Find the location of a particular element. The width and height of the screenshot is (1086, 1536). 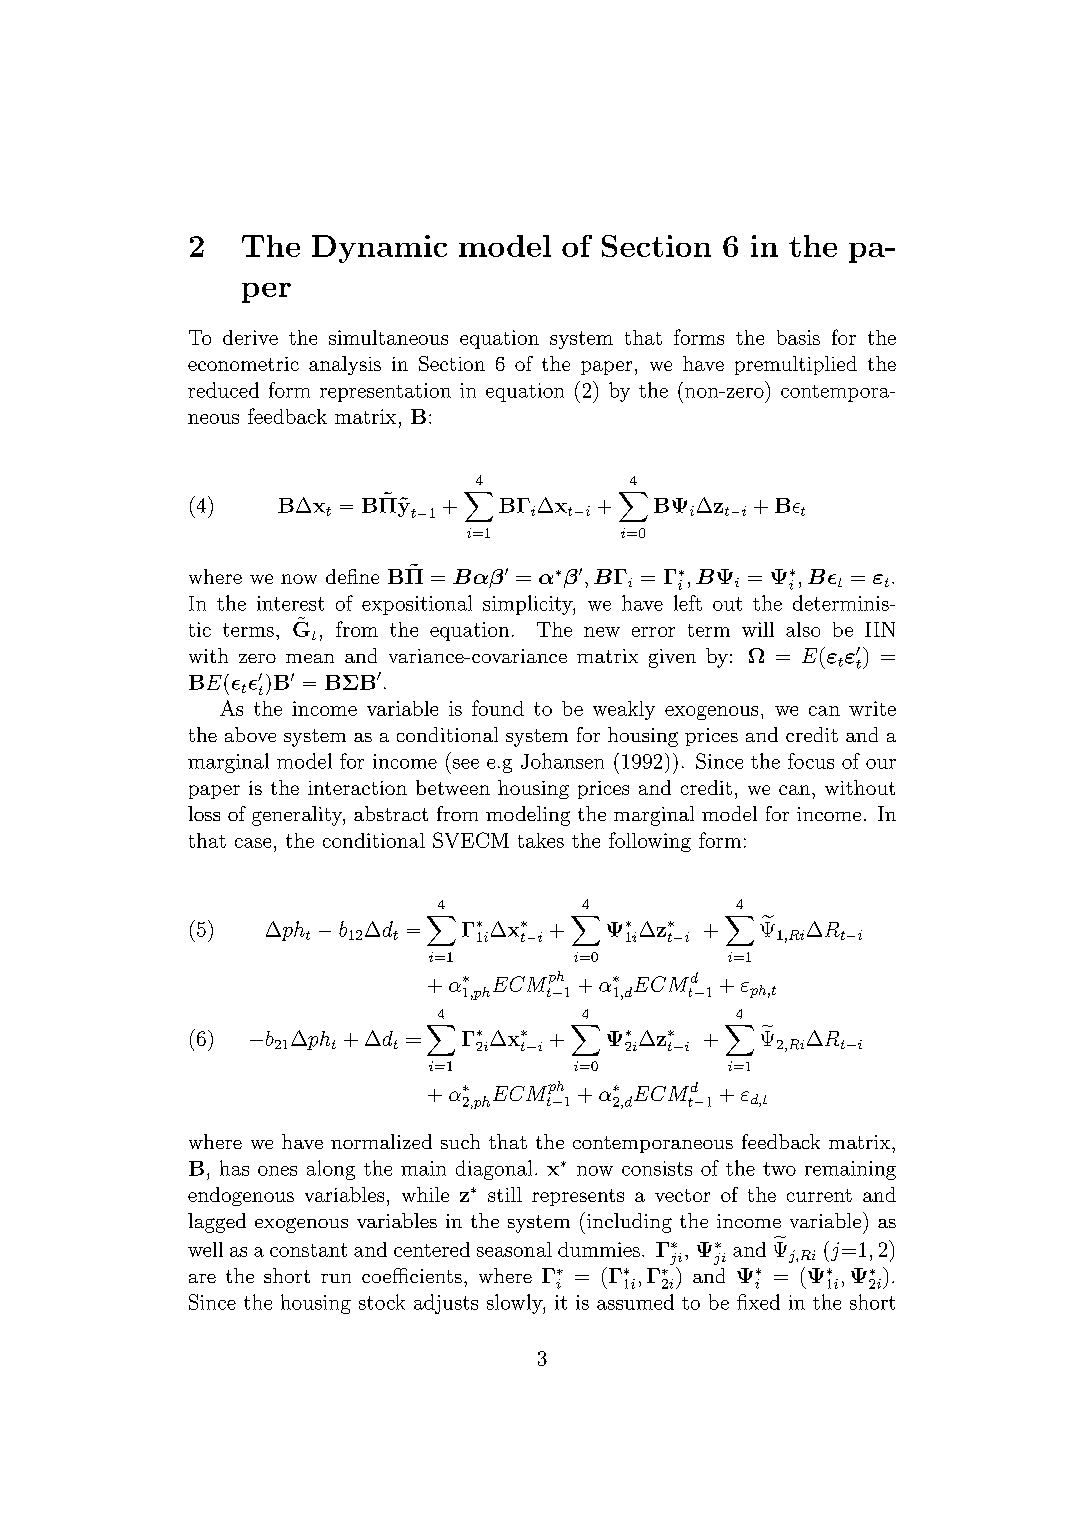

see is located at coordinates (466, 764).
